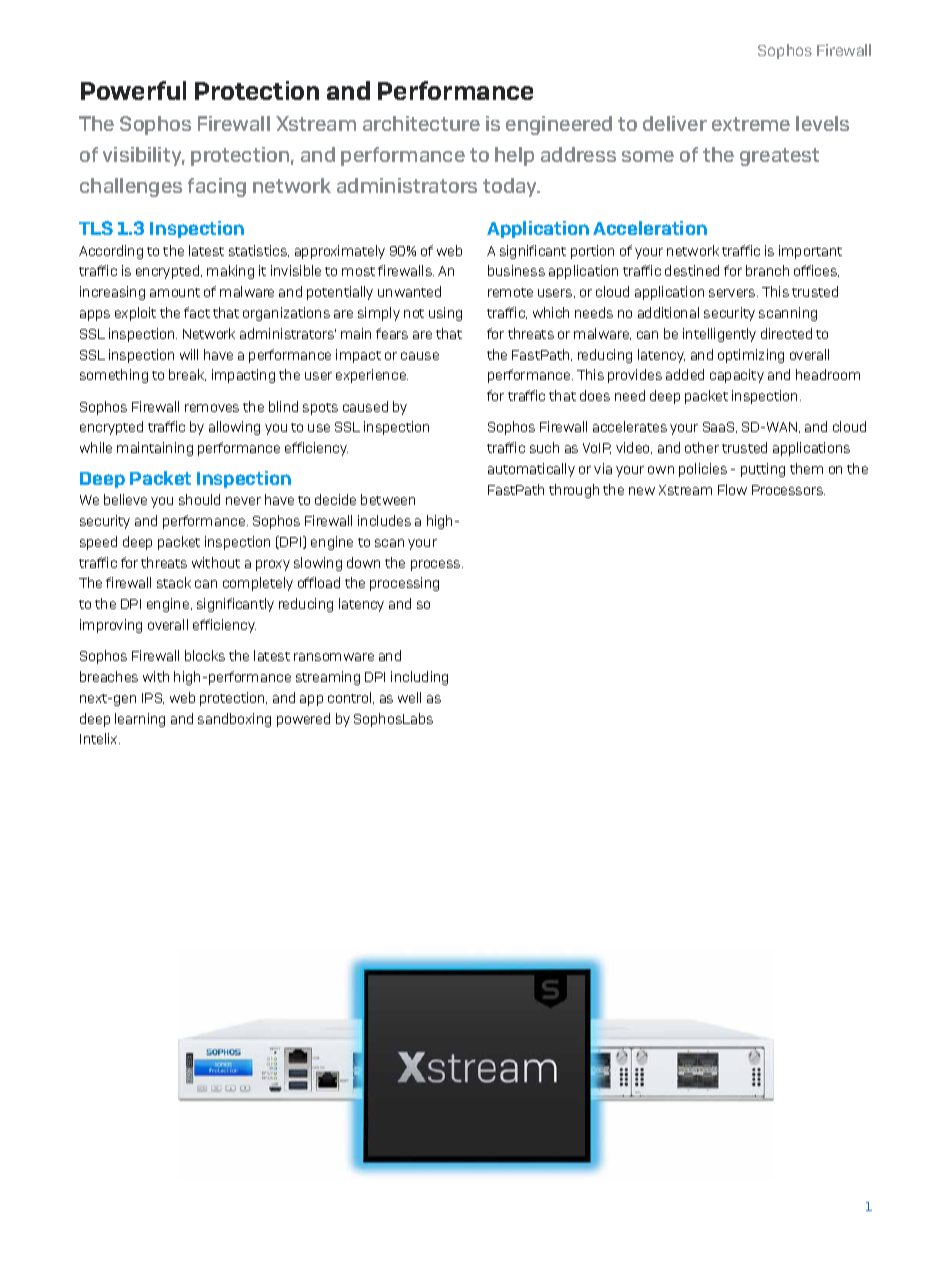  What do you see at coordinates (737, 376) in the image?
I see `capacity` at bounding box center [737, 376].
